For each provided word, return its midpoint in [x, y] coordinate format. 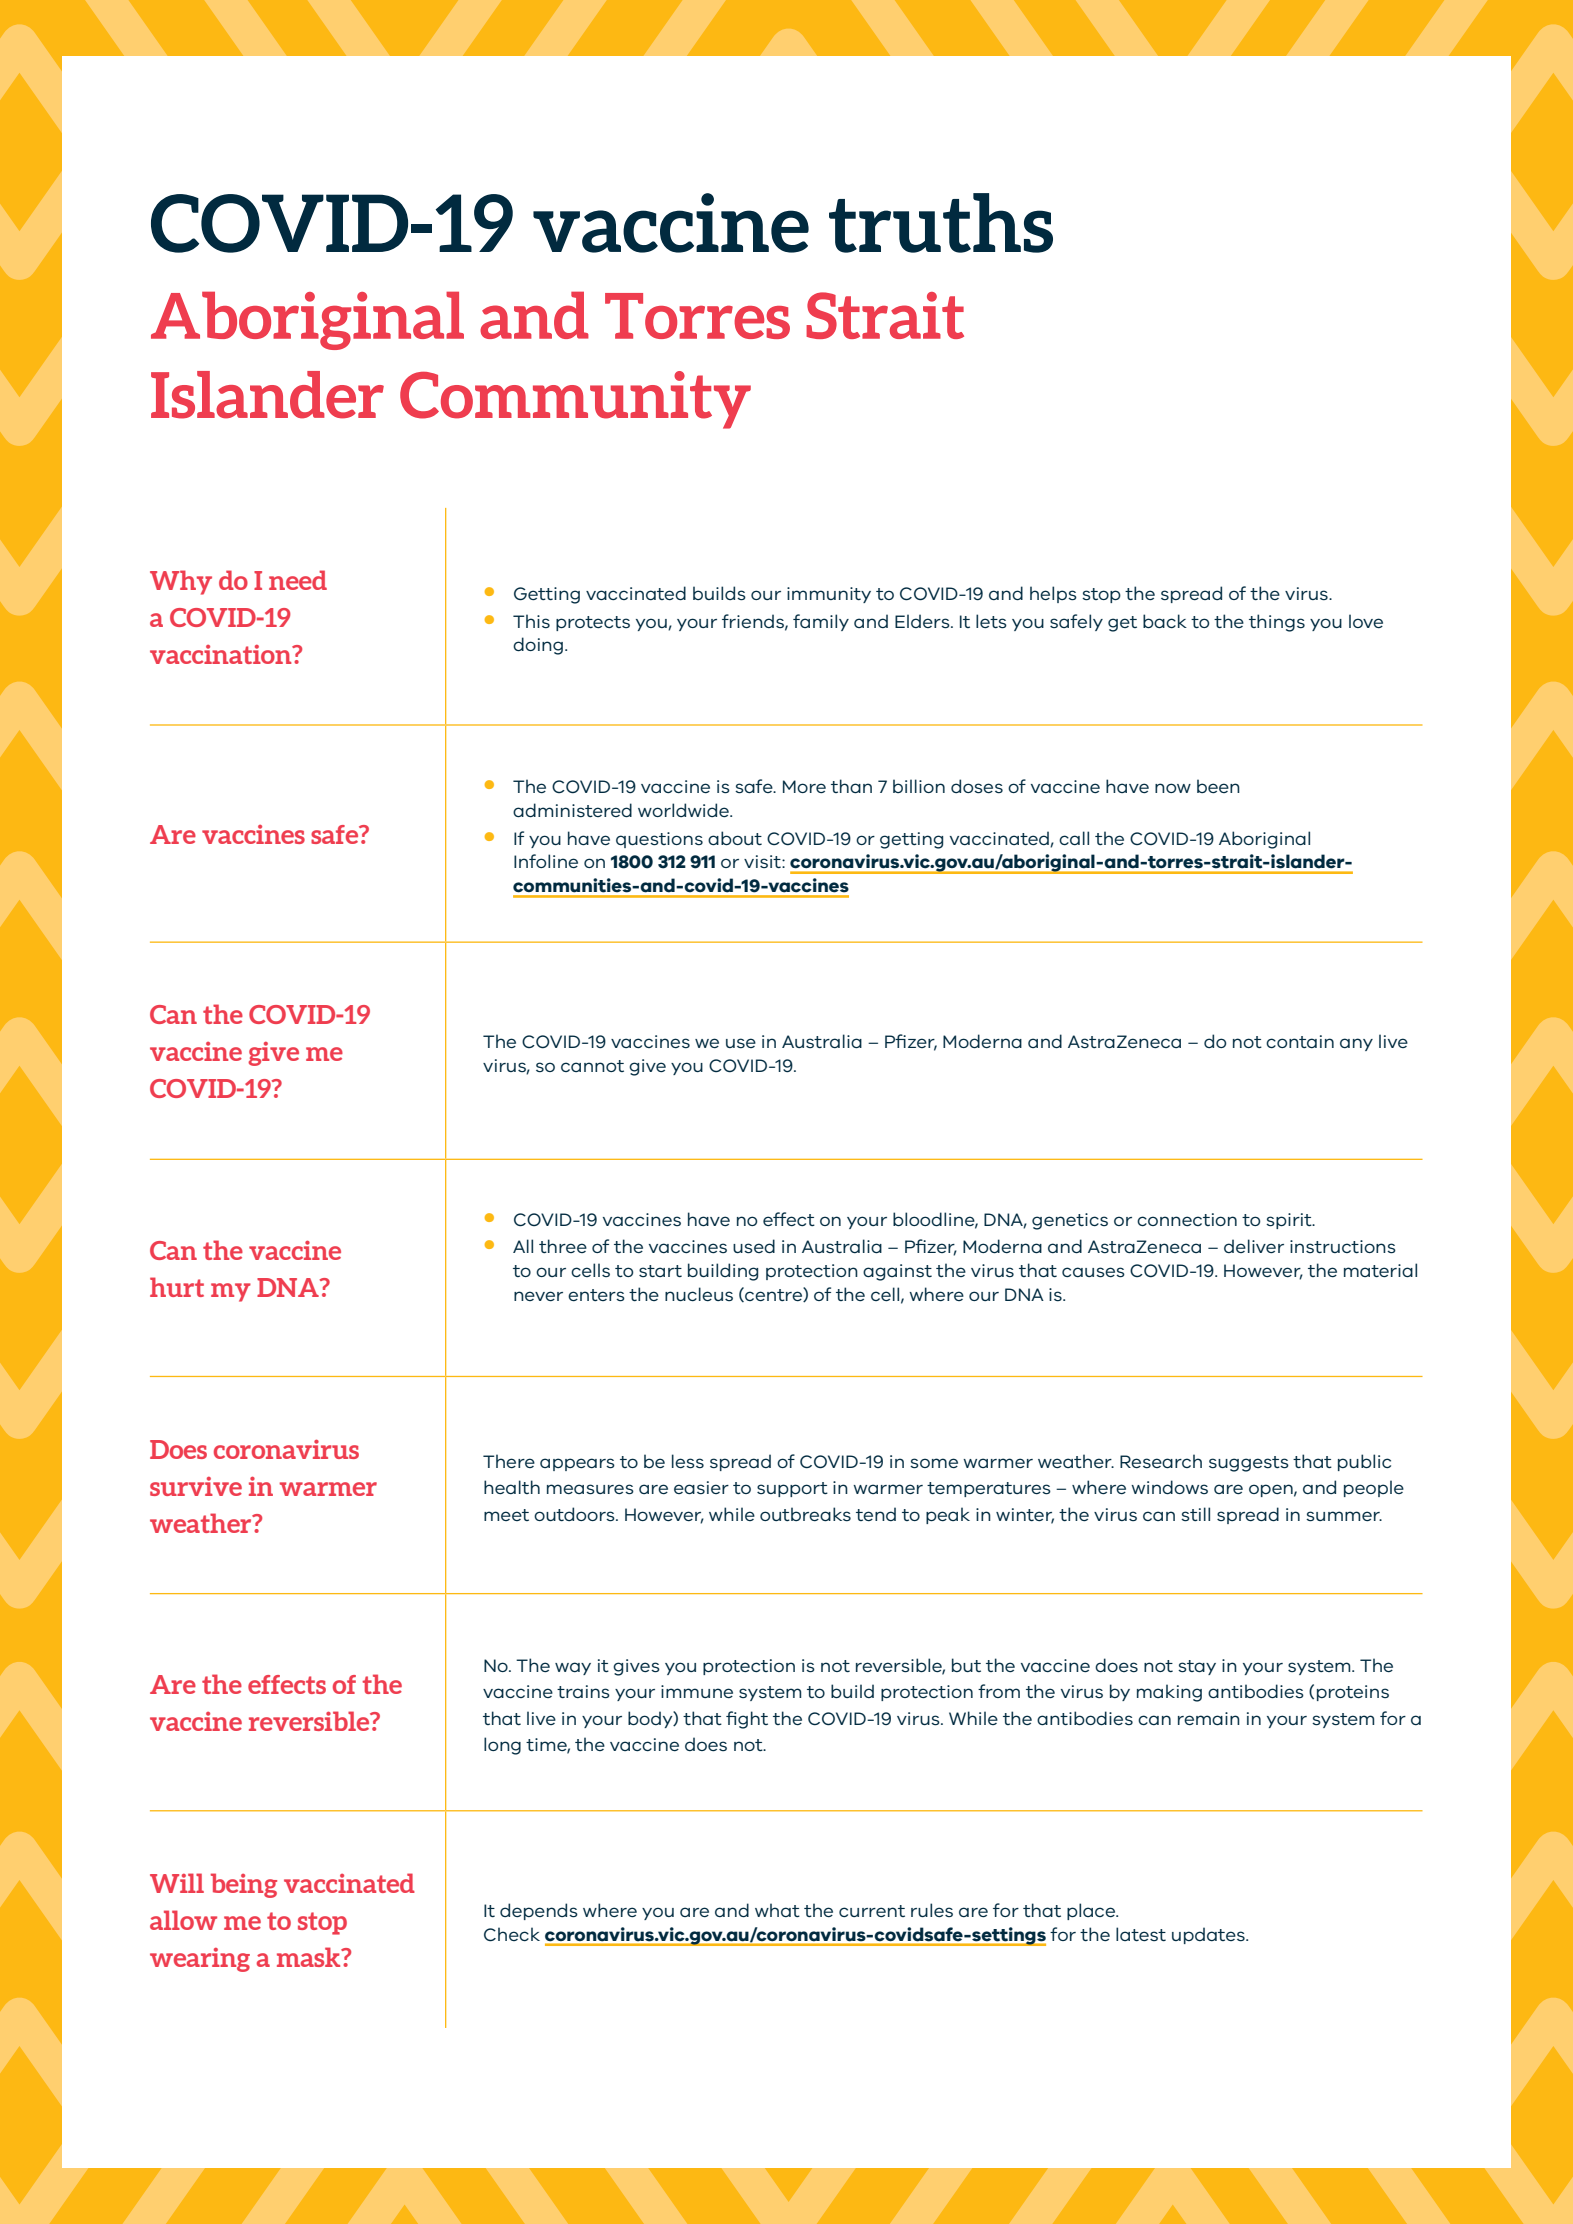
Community [575, 400]
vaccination [222, 654]
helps [1053, 594]
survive [196, 1486]
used [754, 1246]
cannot [592, 1066]
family [821, 622]
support [792, 1489]
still [1195, 1514]
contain [1300, 1041]
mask [310, 1957]
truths [941, 223]
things [1277, 623]
